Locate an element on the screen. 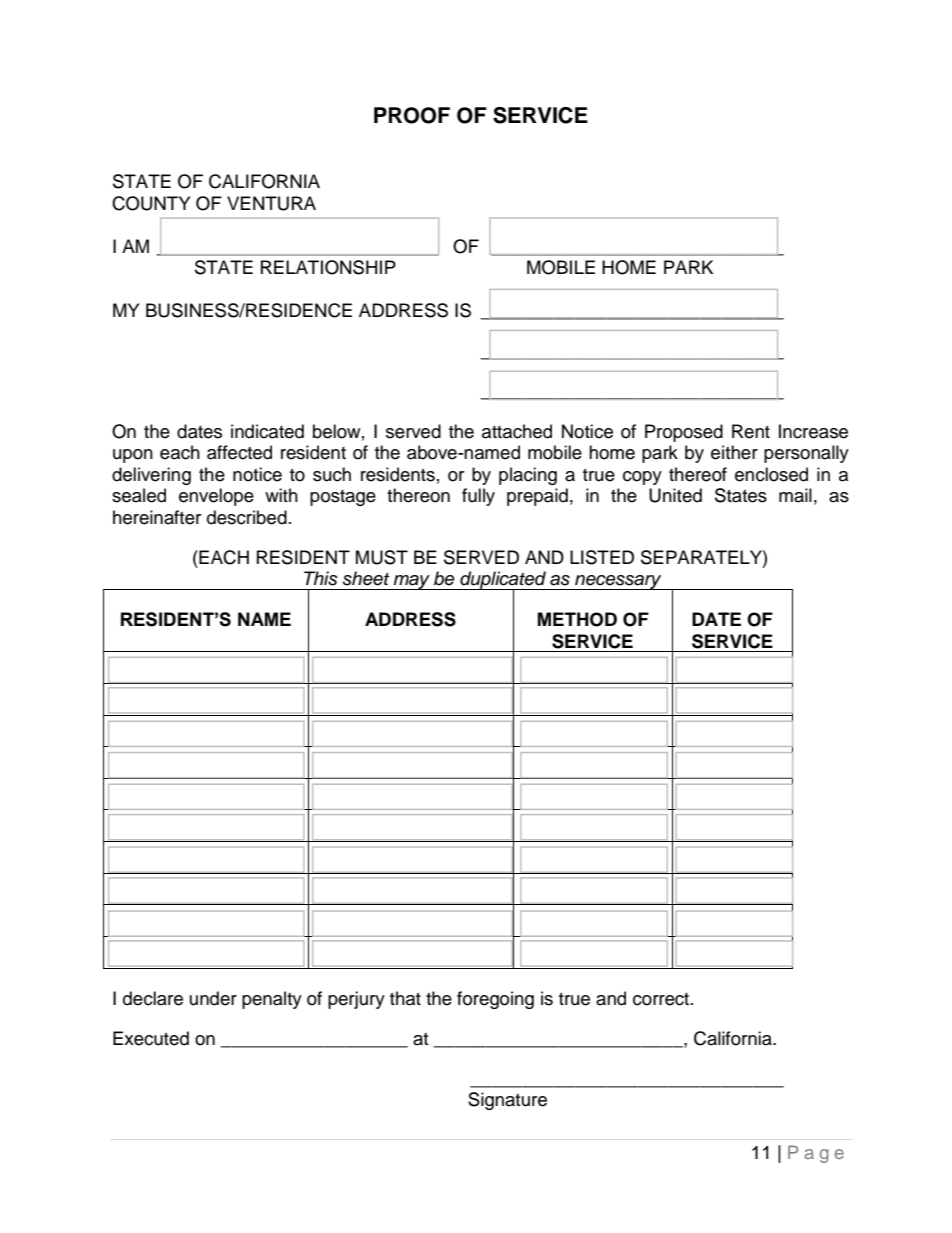 The width and height of the screenshot is (952, 1233). foregoing is located at coordinates (495, 1000).
